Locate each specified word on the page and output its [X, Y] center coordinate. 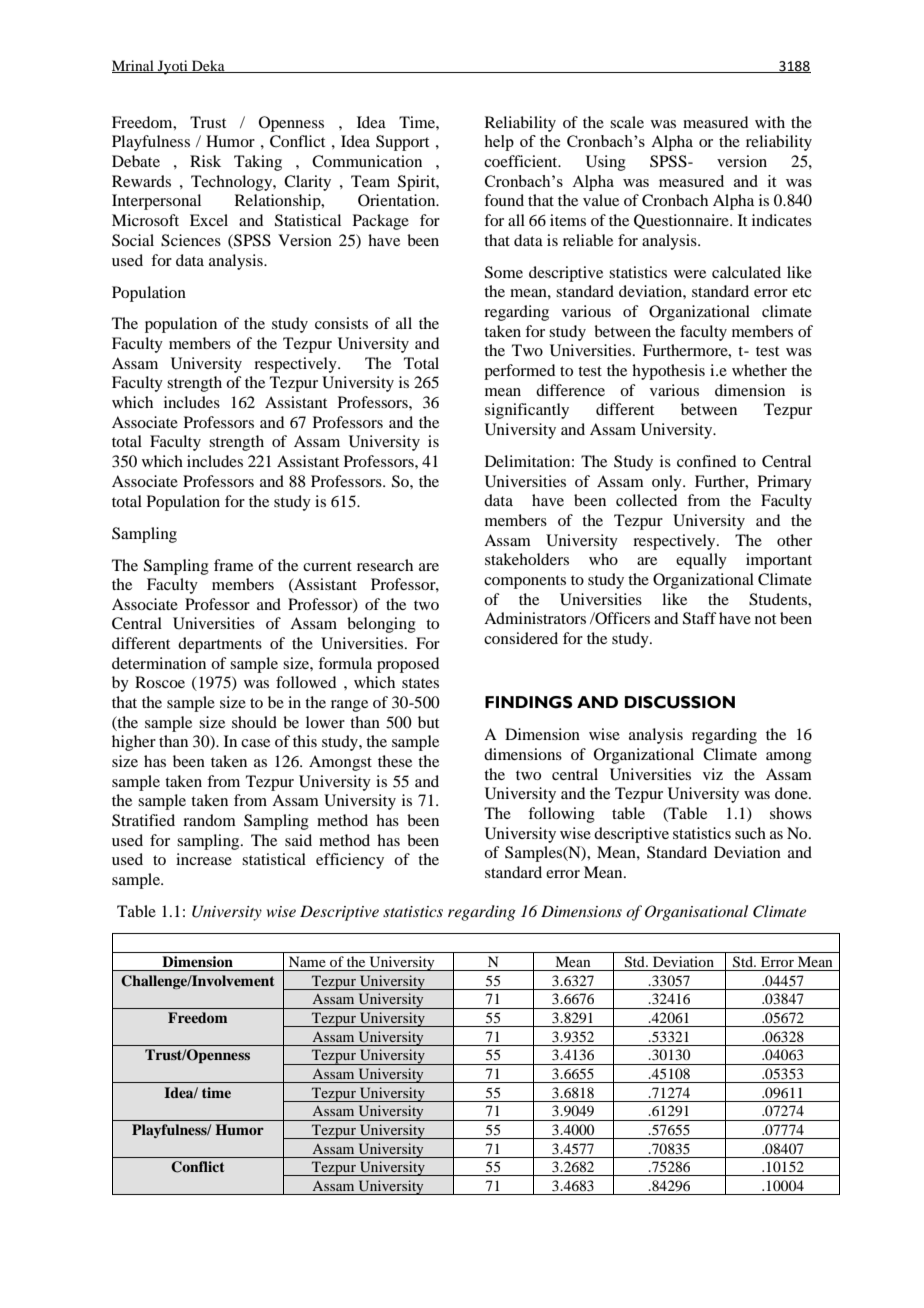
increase [204, 859]
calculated [746, 272]
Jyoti [173, 67]
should [254, 722]
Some [504, 272]
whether [759, 370]
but [428, 722]
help [499, 143]
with [770, 122]
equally [701, 561]
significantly [527, 411]
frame [233, 565]
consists [341, 323]
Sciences [191, 240]
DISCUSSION [680, 702]
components [525, 582]
